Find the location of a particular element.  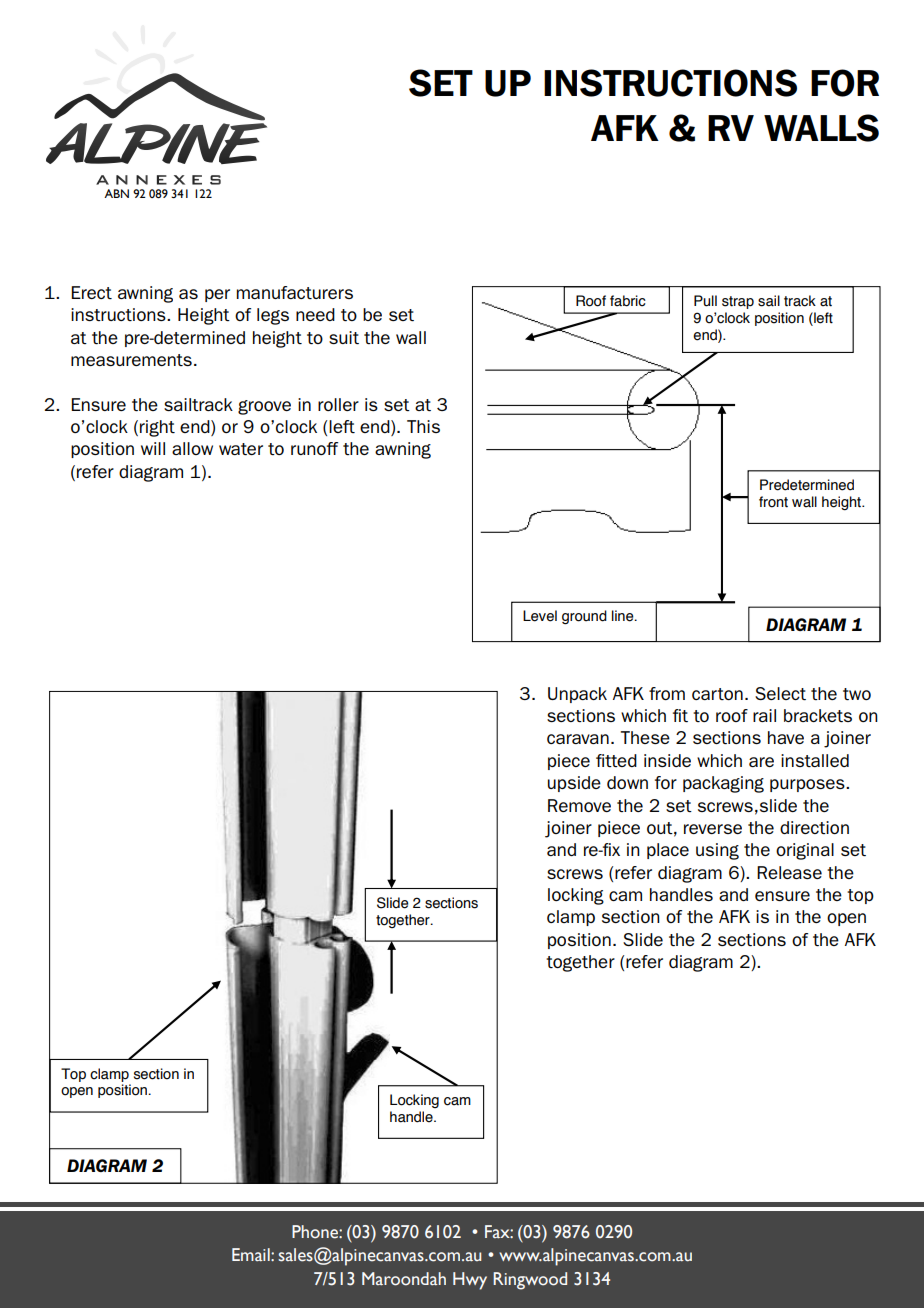

This is located at coordinates (423, 426).
